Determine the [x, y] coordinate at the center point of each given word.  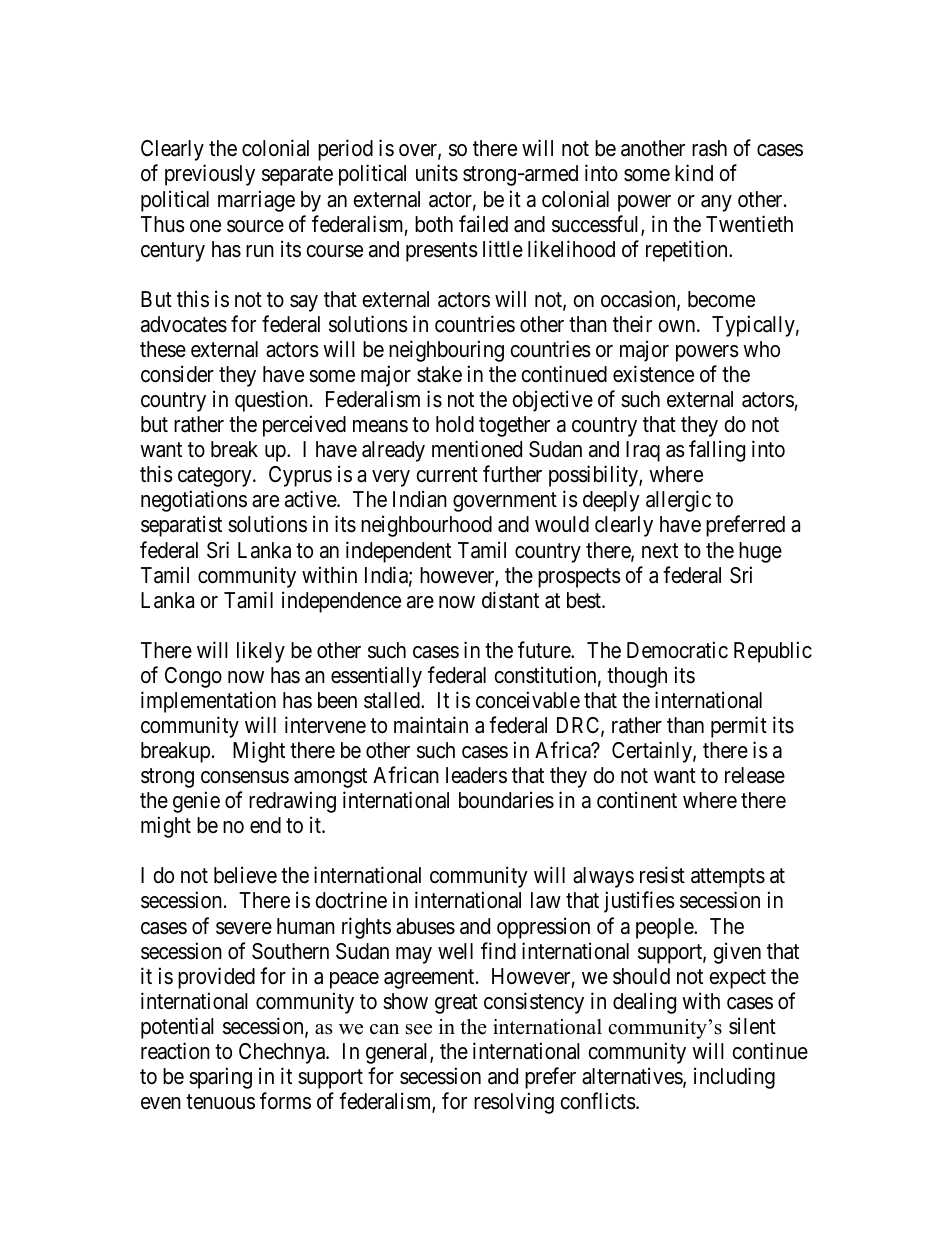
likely [261, 652]
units [437, 173]
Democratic [677, 650]
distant [510, 600]
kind [694, 173]
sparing [220, 1078]
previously [210, 175]
